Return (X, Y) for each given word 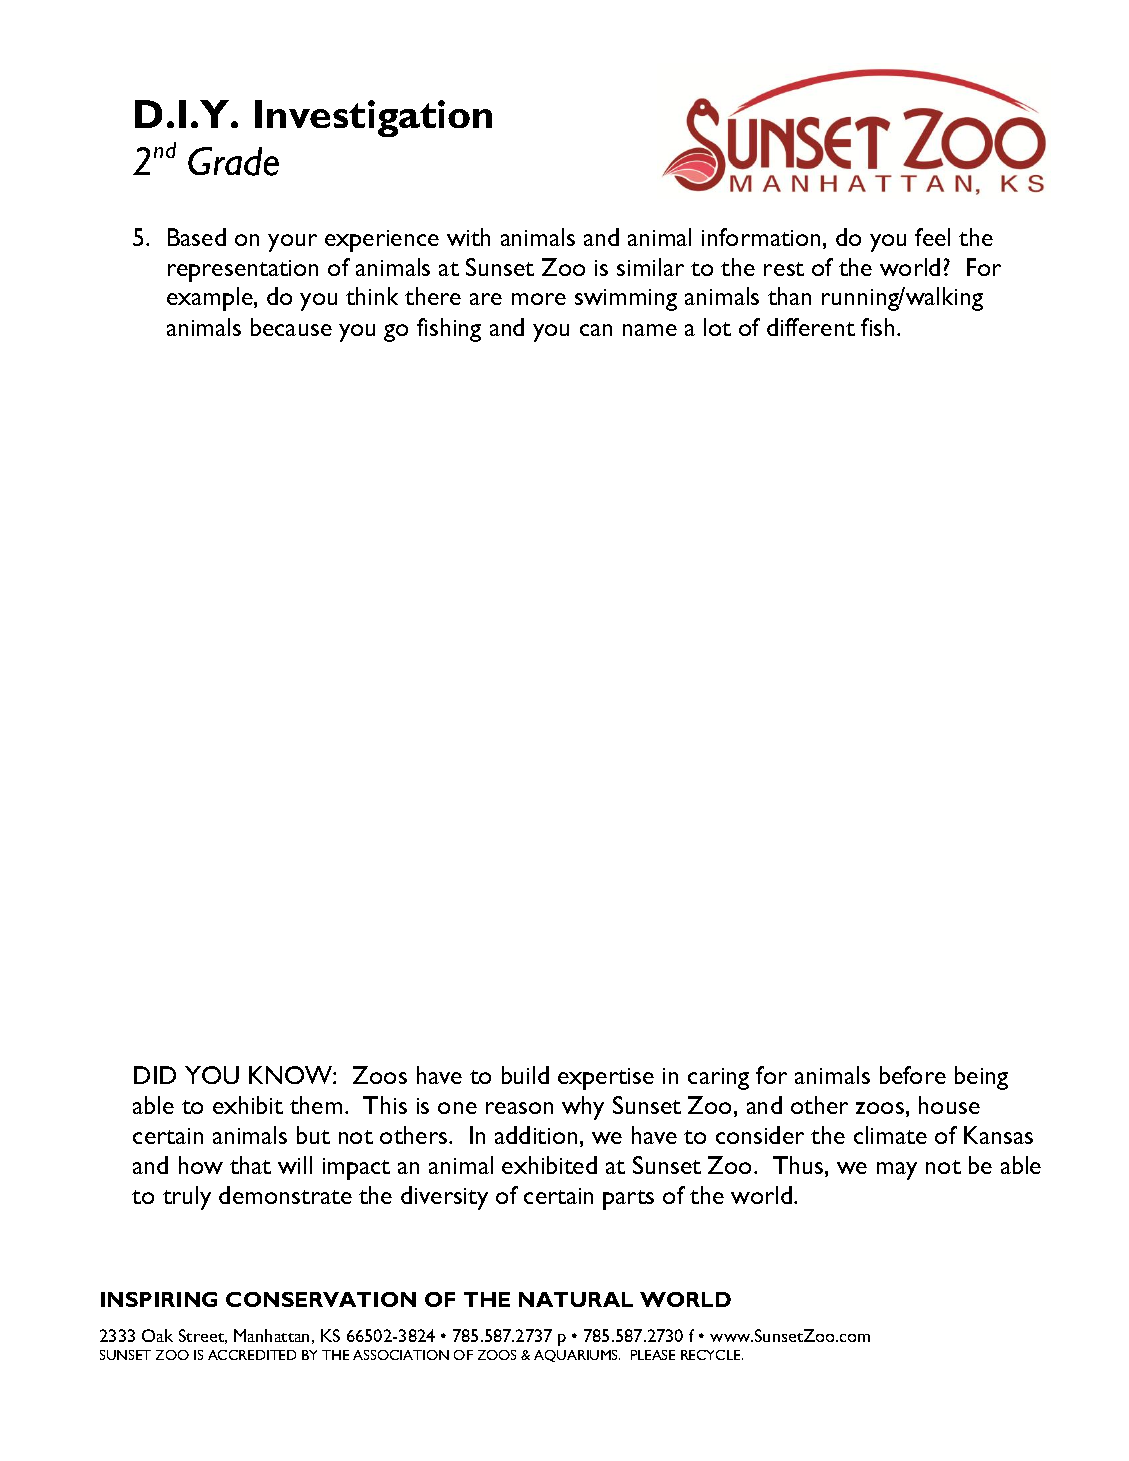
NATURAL (576, 1299)
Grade (233, 161)
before (913, 1075)
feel (932, 237)
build (525, 1075)
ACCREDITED (252, 1355)
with (468, 237)
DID (155, 1075)
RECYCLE (712, 1355)
